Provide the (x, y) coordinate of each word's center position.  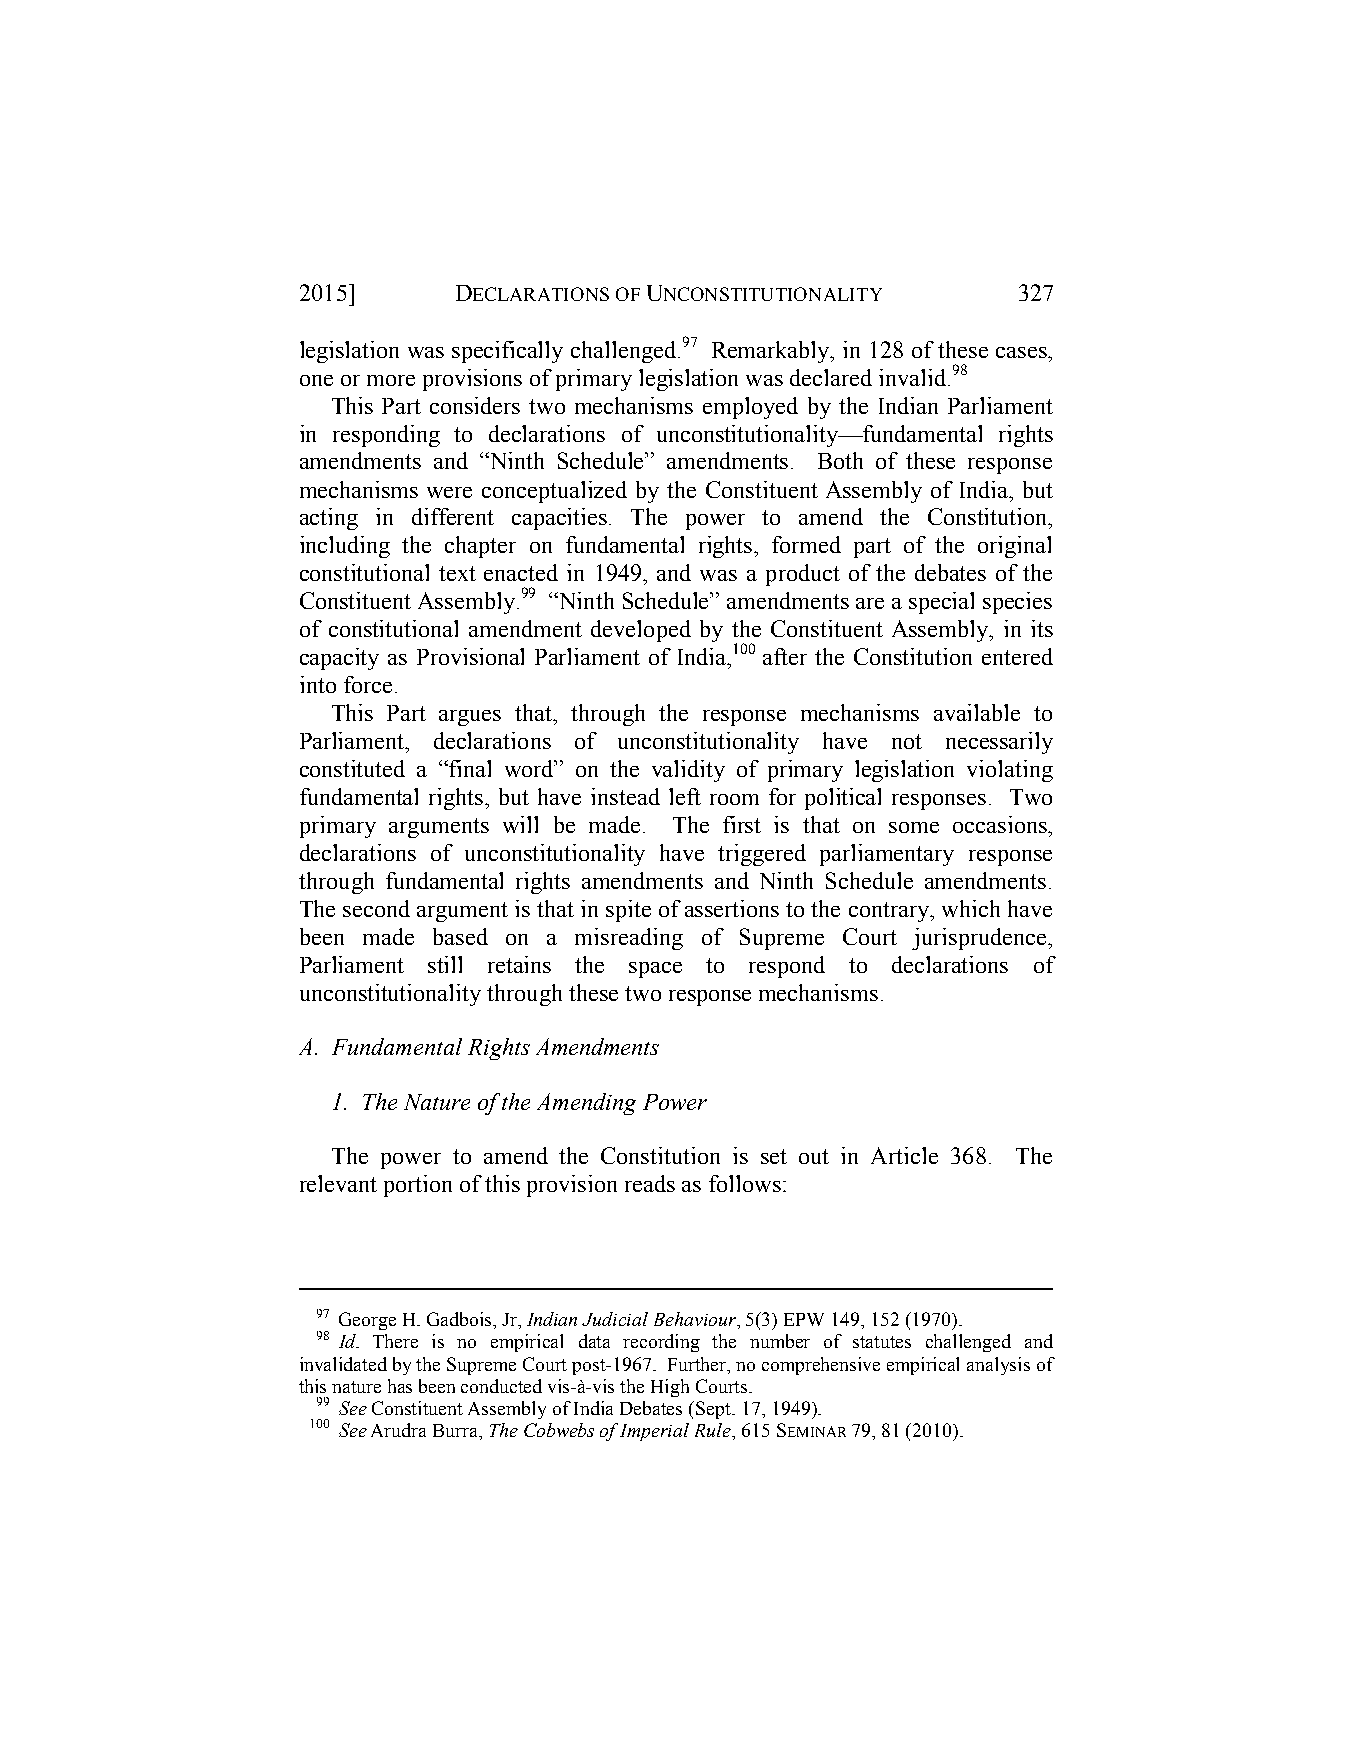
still (445, 964)
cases (1022, 352)
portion (418, 1186)
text (457, 573)
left (685, 796)
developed (641, 631)
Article (904, 1155)
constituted (352, 768)
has (400, 1386)
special (941, 603)
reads (650, 1183)
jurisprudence (980, 939)
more (391, 380)
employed (750, 408)
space (655, 970)
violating (1010, 771)
